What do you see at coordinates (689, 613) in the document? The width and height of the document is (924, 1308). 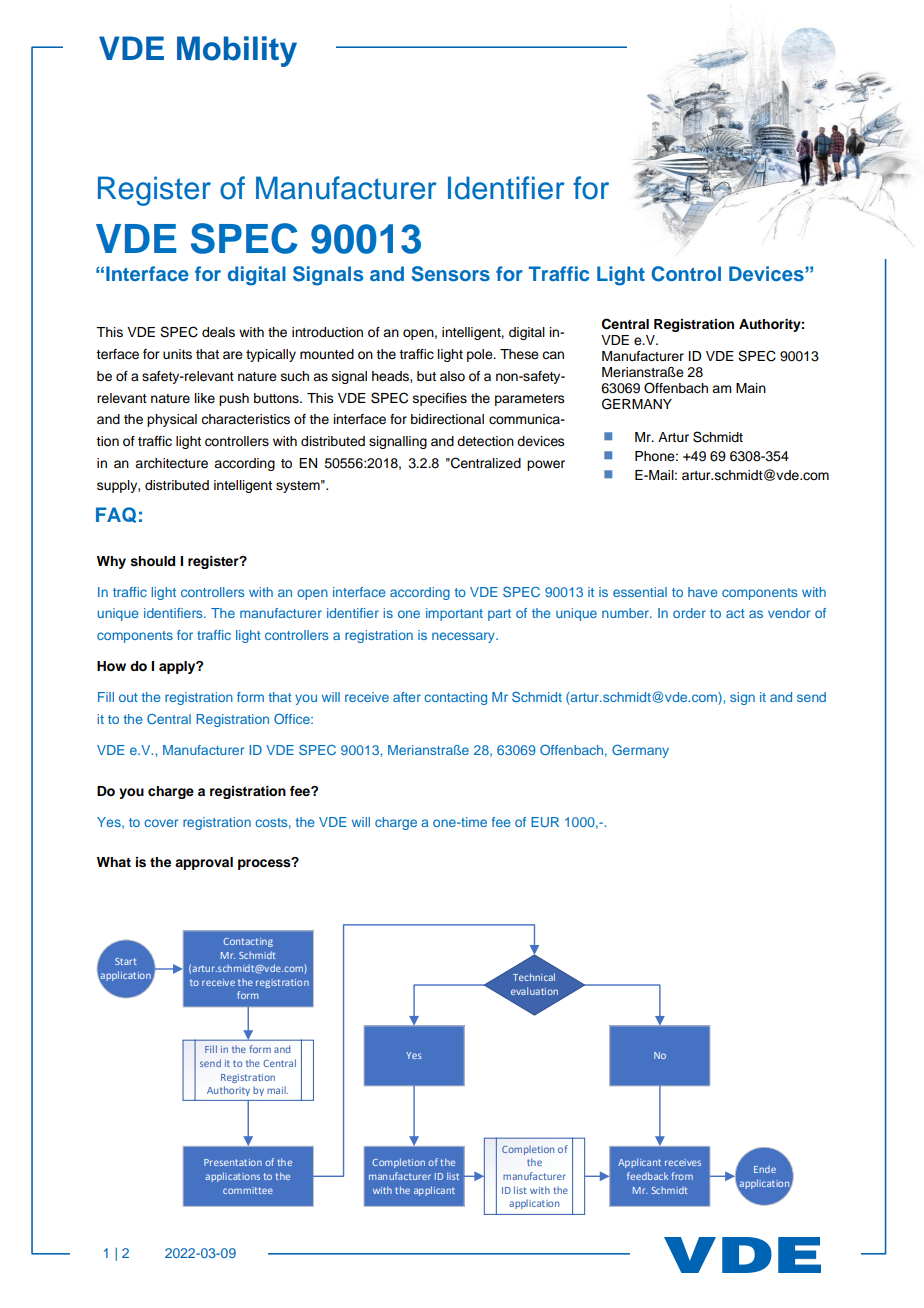 I see `order` at bounding box center [689, 613].
